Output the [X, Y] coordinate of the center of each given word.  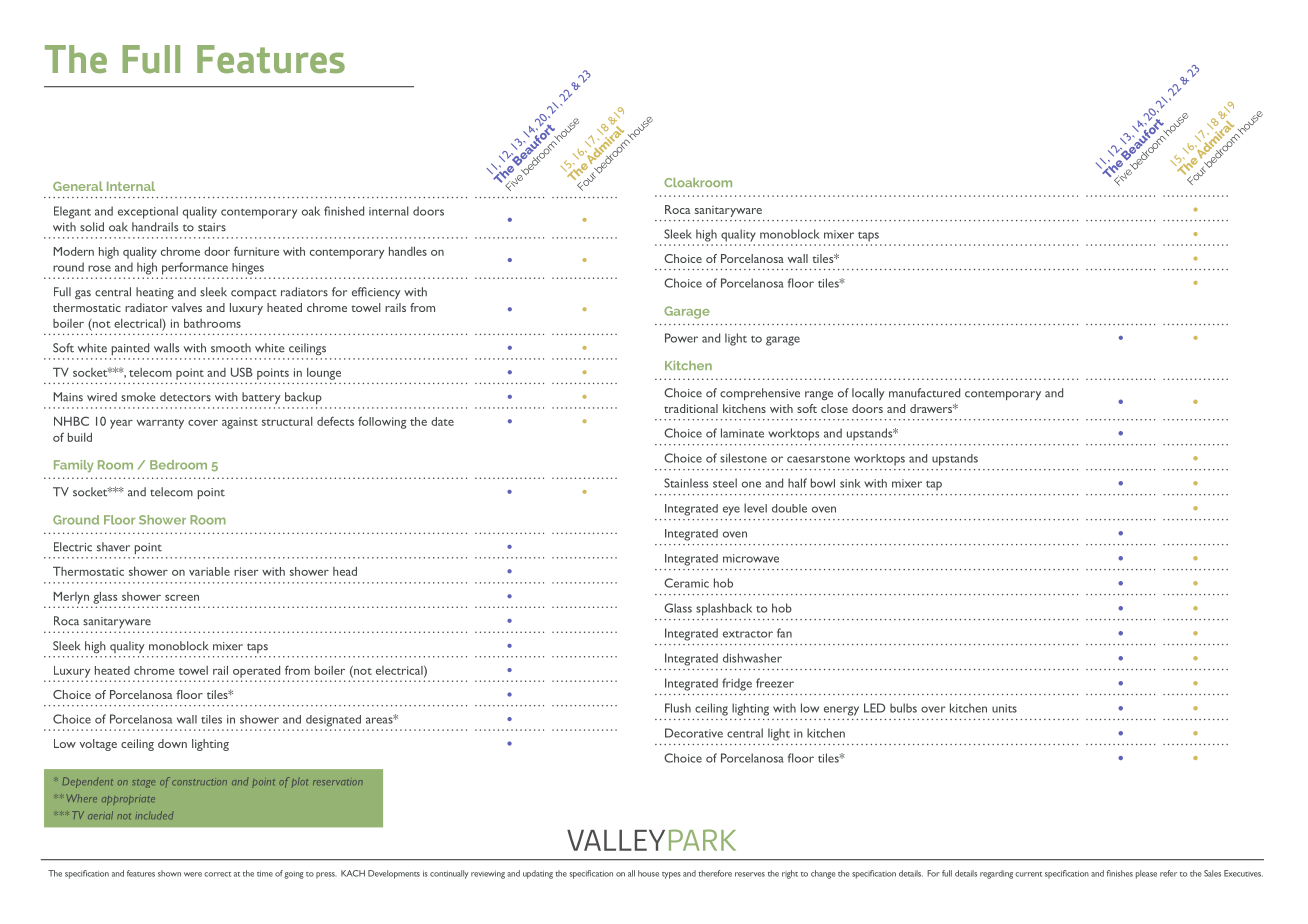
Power [681, 338]
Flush [678, 708]
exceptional [148, 212]
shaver [113, 547]
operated [256, 672]
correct [217, 874]
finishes [1120, 873]
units [1004, 708]
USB [242, 372]
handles [408, 251]
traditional [691, 408]
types [671, 875]
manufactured [924, 393]
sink [850, 483]
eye [731, 511]
